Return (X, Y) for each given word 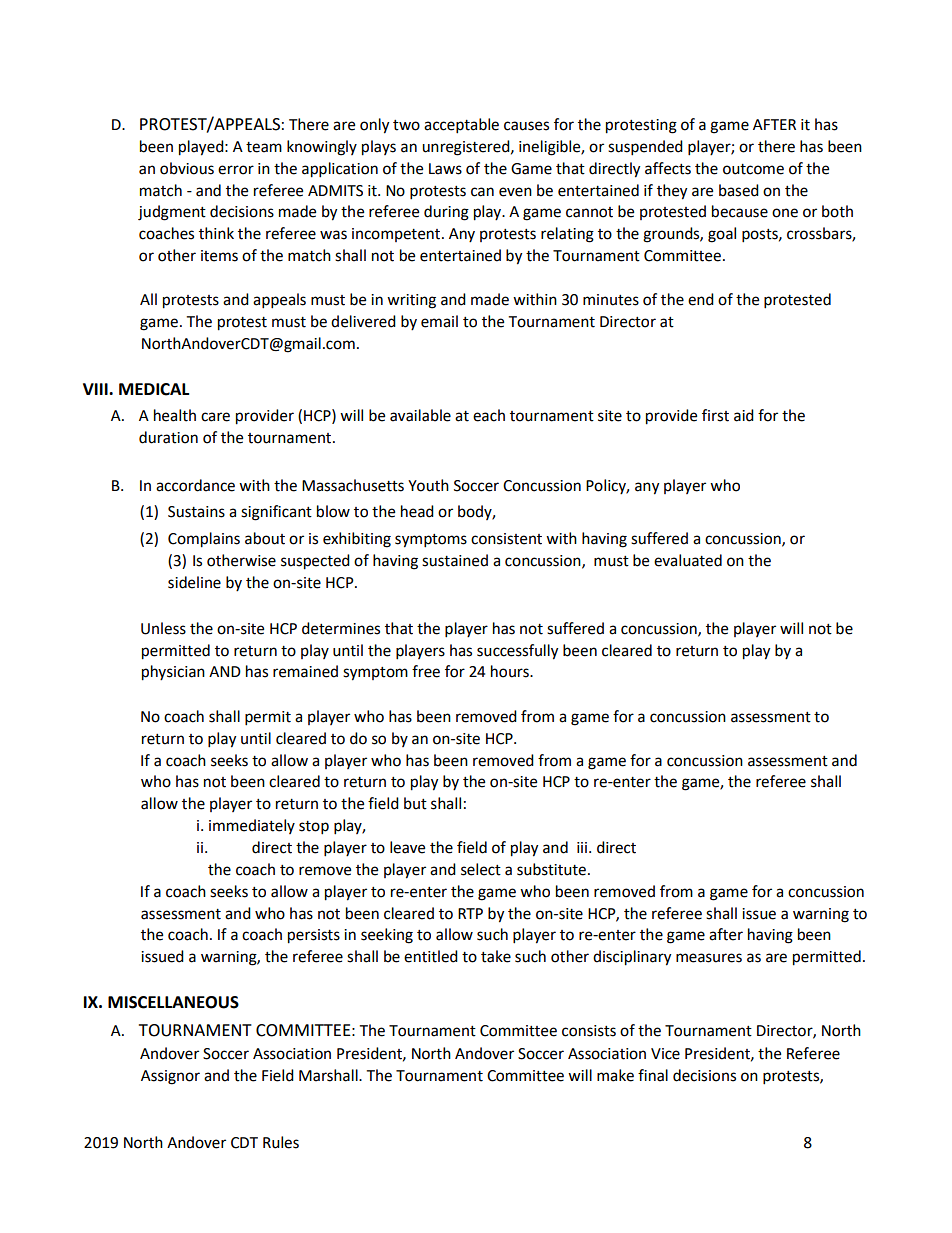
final (653, 1075)
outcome (753, 169)
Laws (445, 169)
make (615, 1075)
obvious (187, 168)
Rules (281, 1142)
